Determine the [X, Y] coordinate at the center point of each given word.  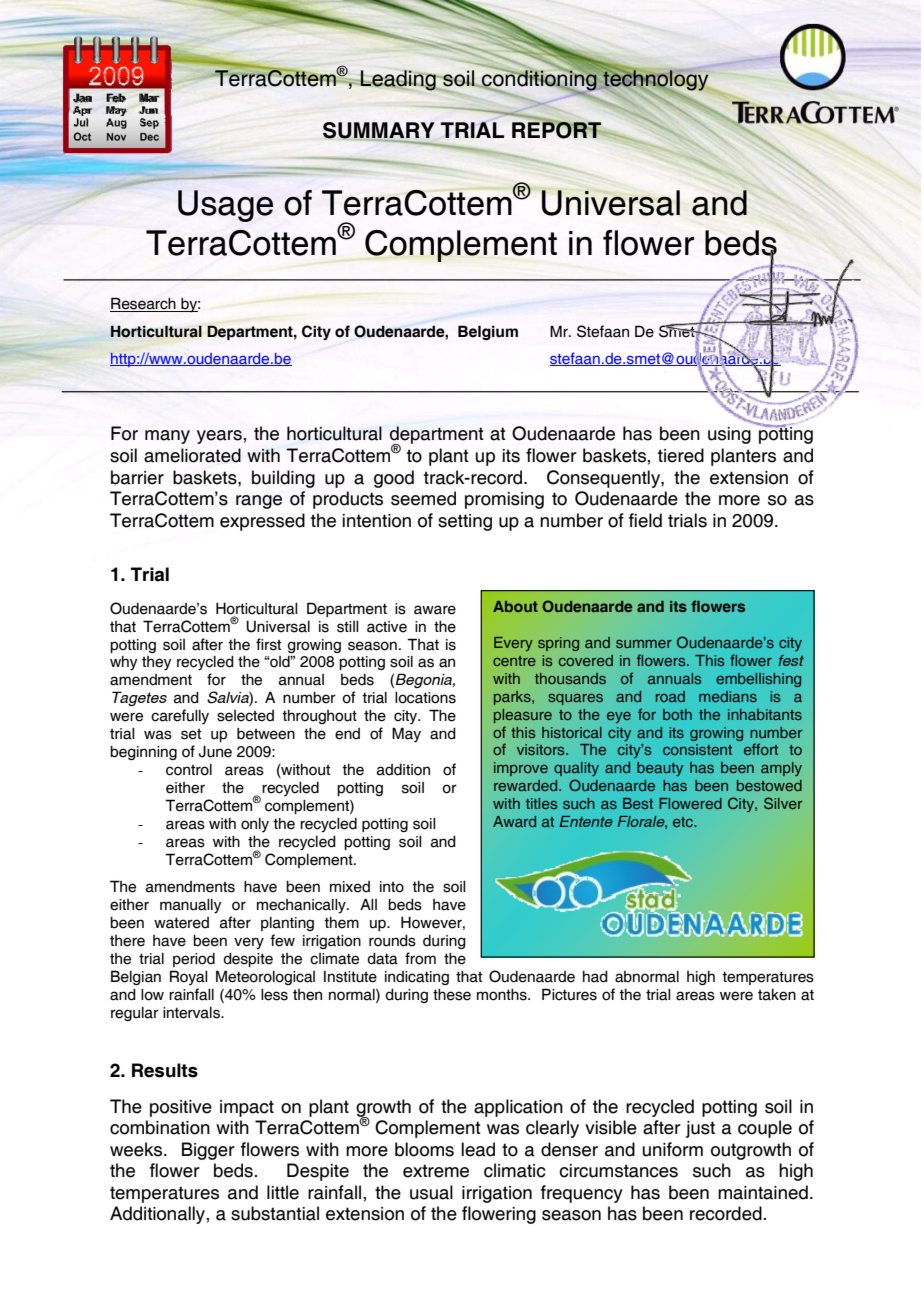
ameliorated [192, 455]
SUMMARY [379, 131]
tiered [681, 455]
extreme [436, 1171]
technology [654, 81]
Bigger [208, 1151]
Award [514, 821]
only [255, 825]
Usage [225, 206]
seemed [423, 498]
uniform [672, 1149]
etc [684, 822]
